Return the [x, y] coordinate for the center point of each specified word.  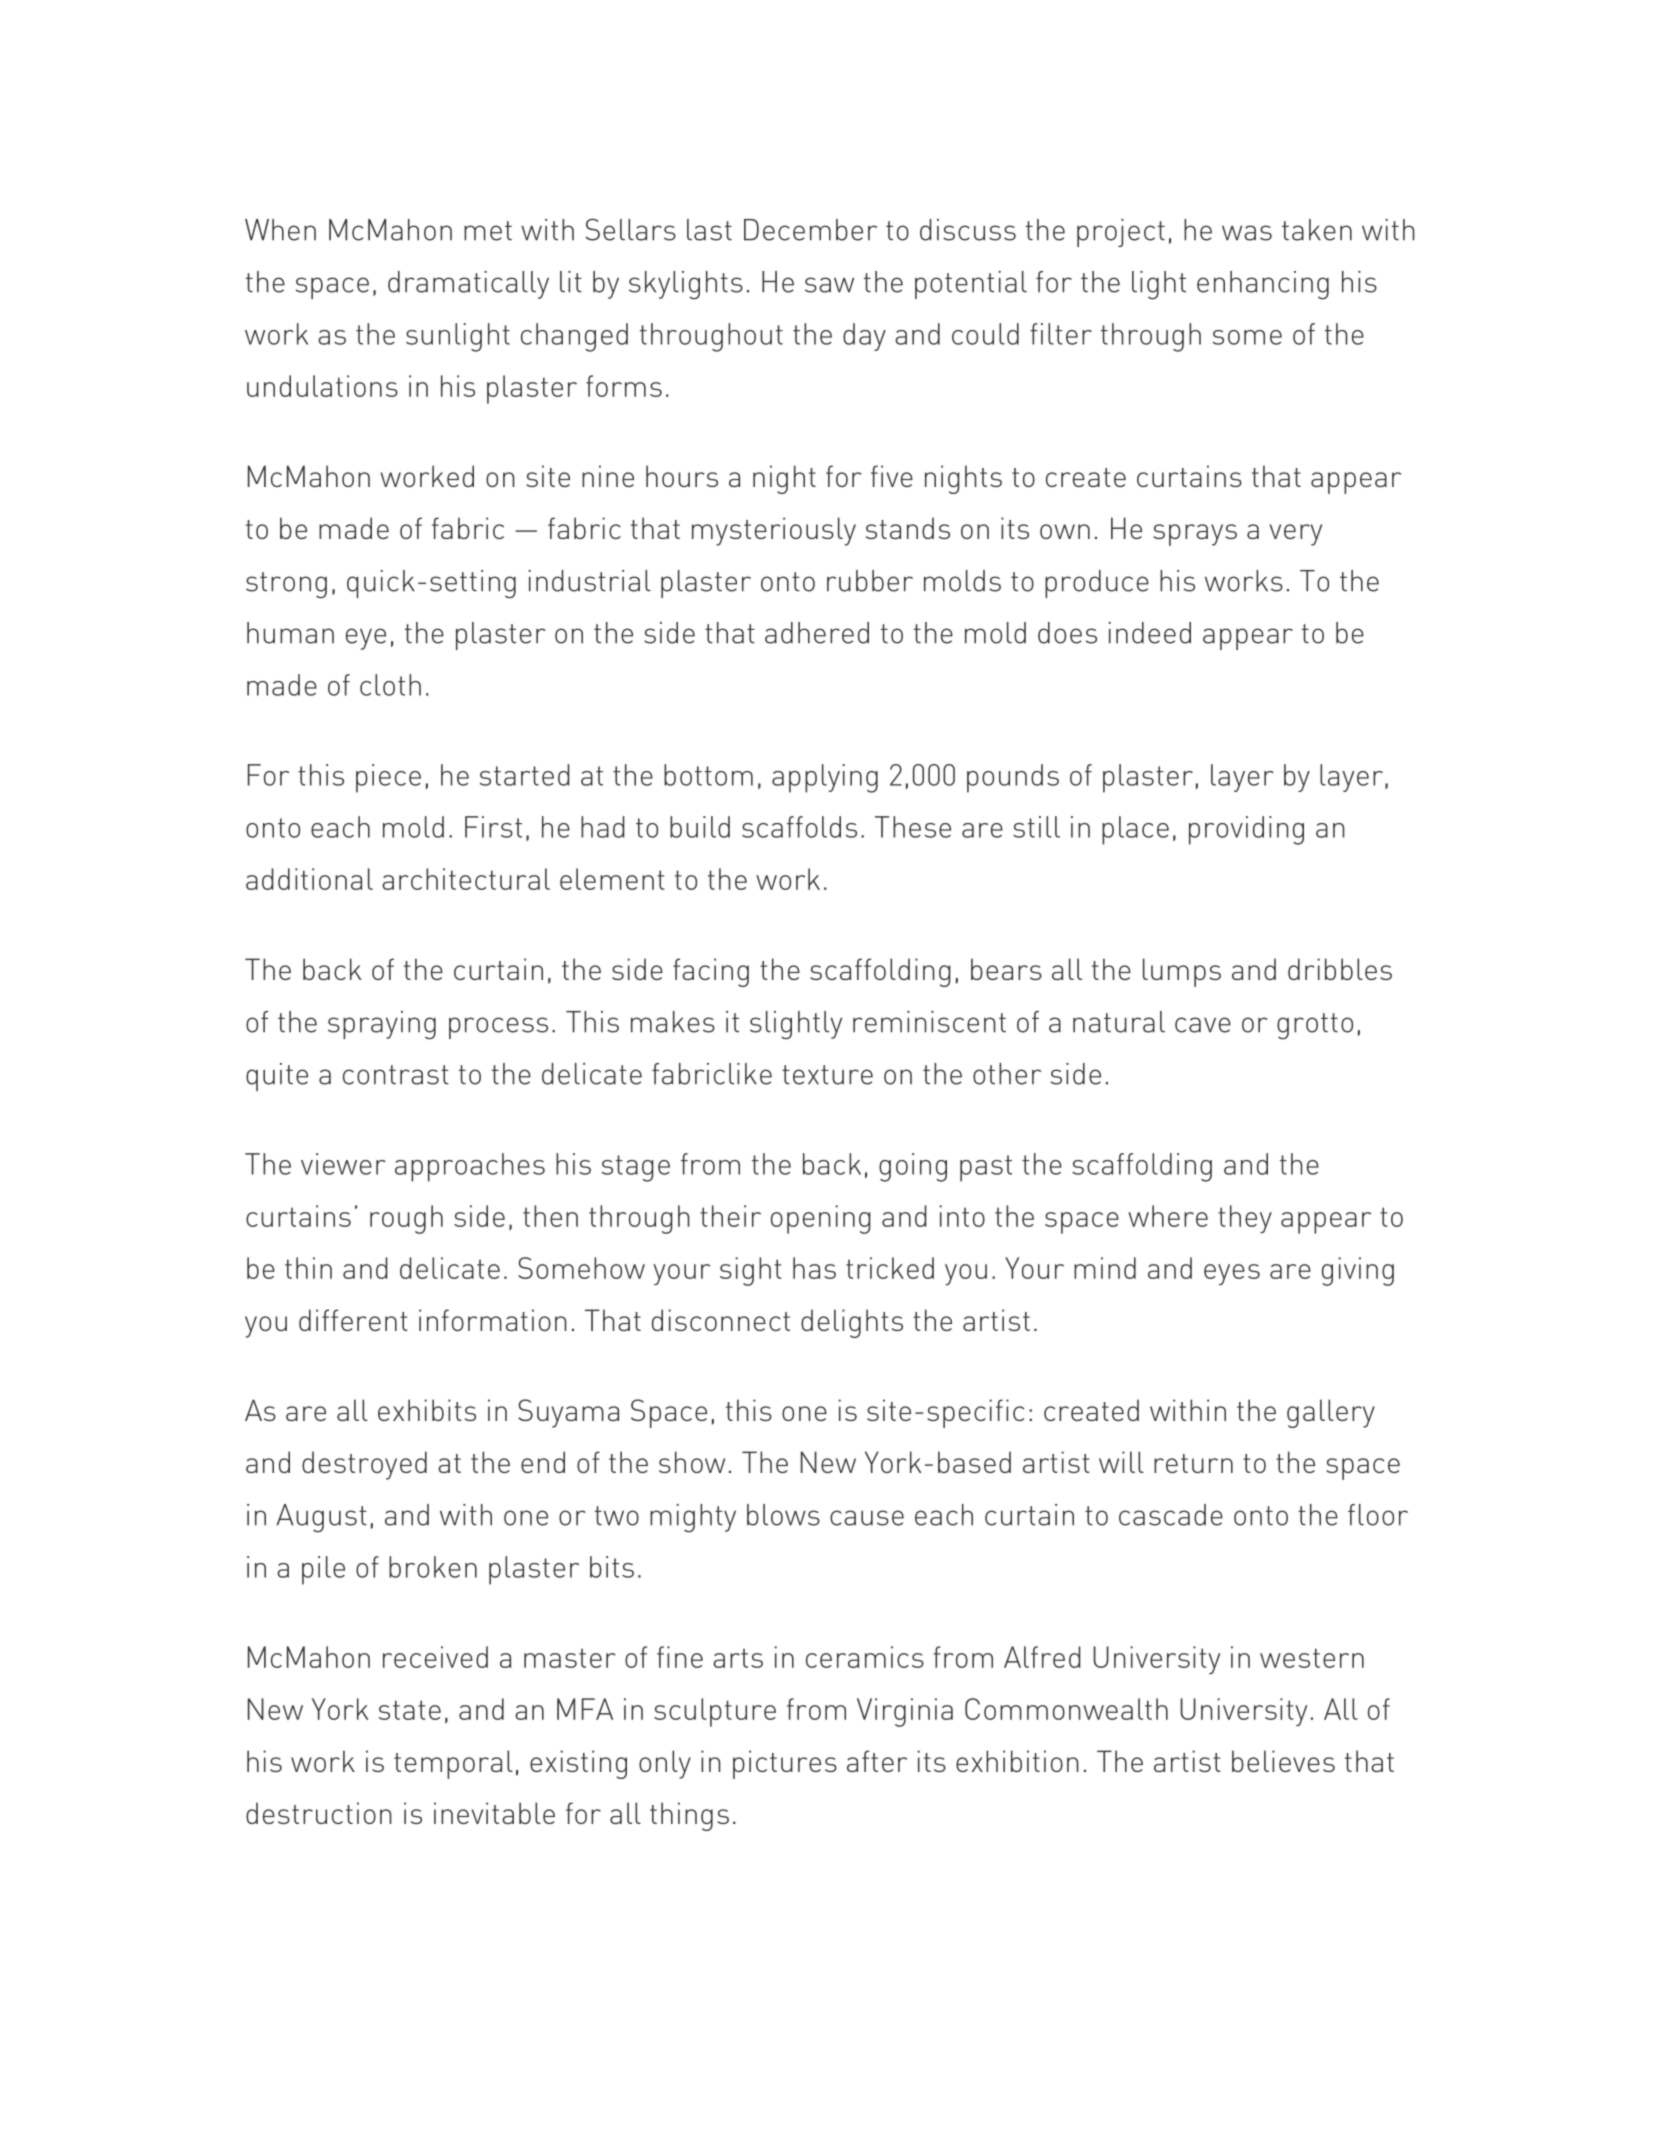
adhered [817, 633]
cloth [390, 685]
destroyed [364, 1465]
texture [827, 1075]
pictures [785, 1764]
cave [1203, 1025]
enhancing [1263, 285]
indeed [1149, 633]
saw [829, 285]
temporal [453, 1764]
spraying [382, 1025]
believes [1283, 1761]
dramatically [468, 285]
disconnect [721, 1320]
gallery [1331, 1413]
